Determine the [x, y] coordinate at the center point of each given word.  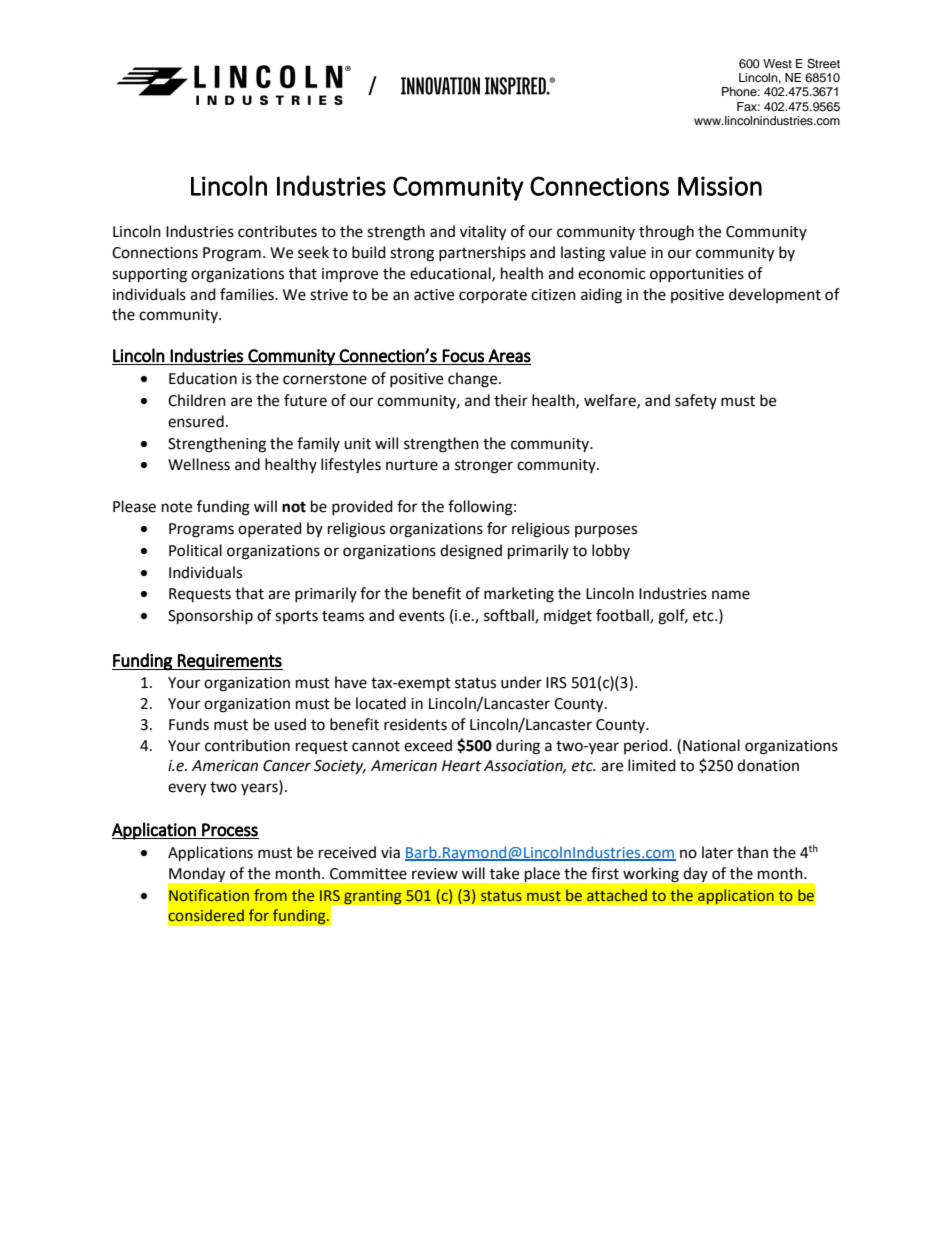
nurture [412, 465]
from [270, 895]
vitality [483, 233]
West [777, 63]
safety [696, 401]
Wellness [199, 464]
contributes [277, 231]
